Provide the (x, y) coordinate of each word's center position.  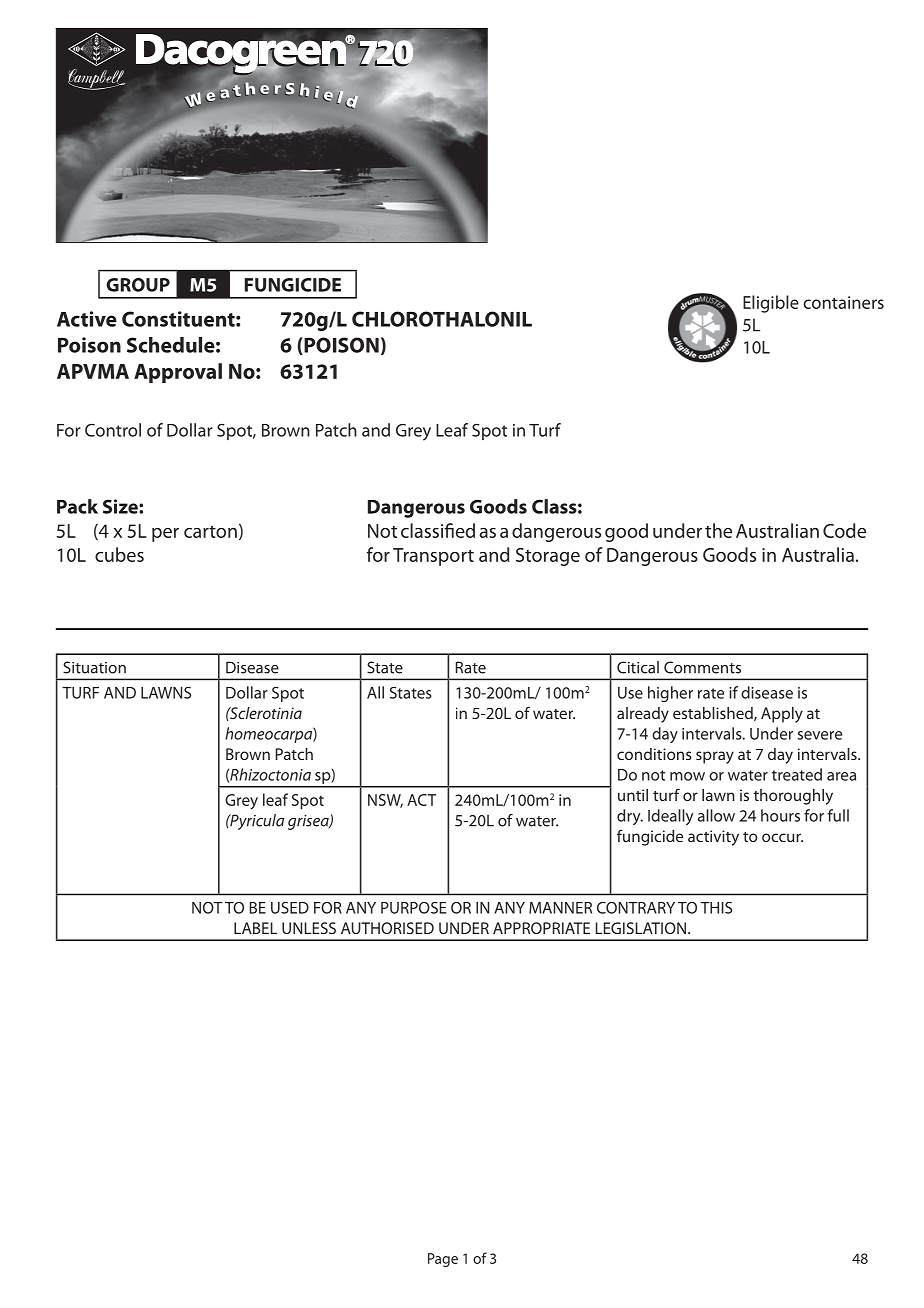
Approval (178, 373)
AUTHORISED (387, 928)
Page (443, 1260)
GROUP (138, 285)
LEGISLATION (641, 928)
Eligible (771, 304)
